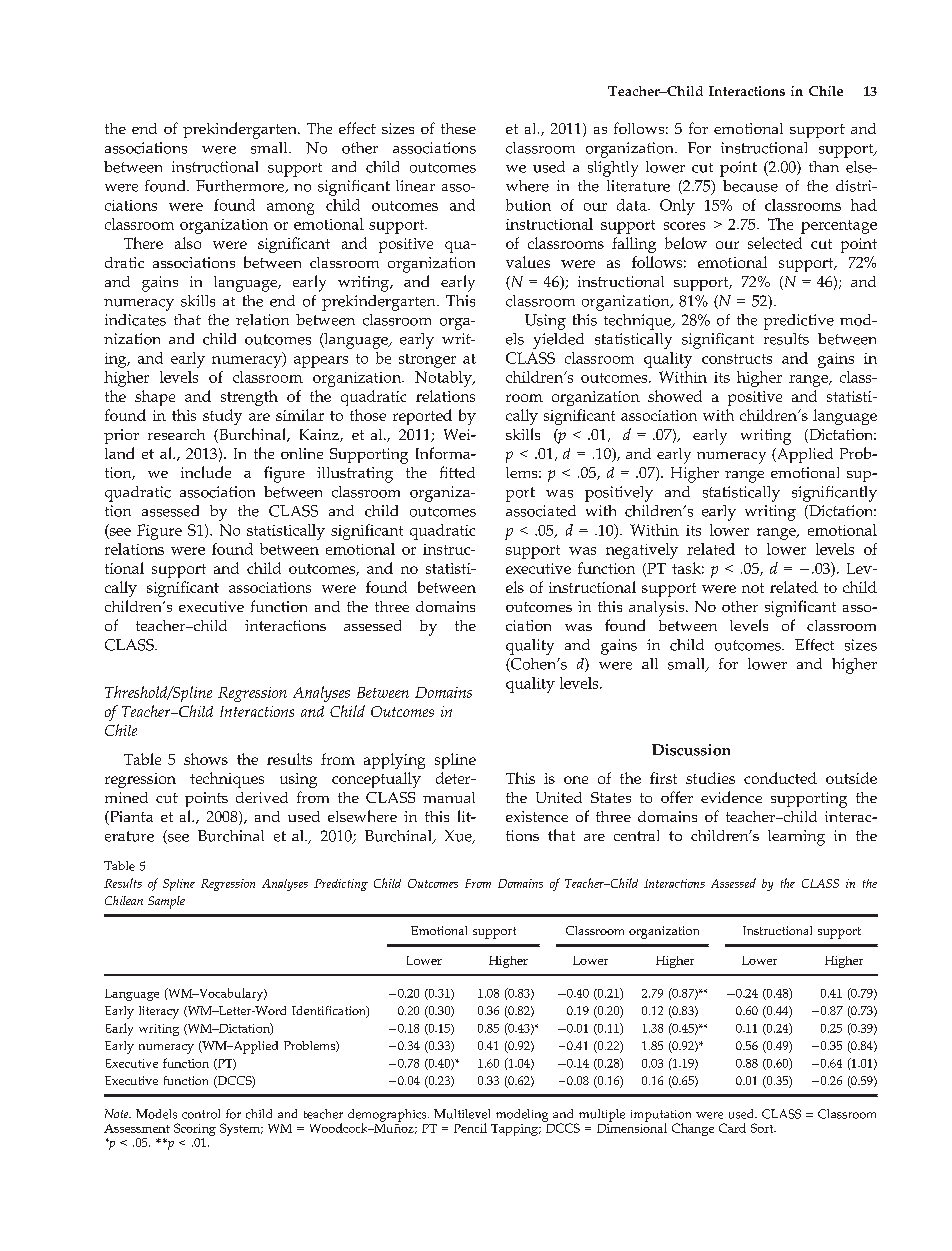 This screenshot has width=952, height=1251. Describe the element at coordinates (750, 186) in the screenshot. I see `because` at that location.
